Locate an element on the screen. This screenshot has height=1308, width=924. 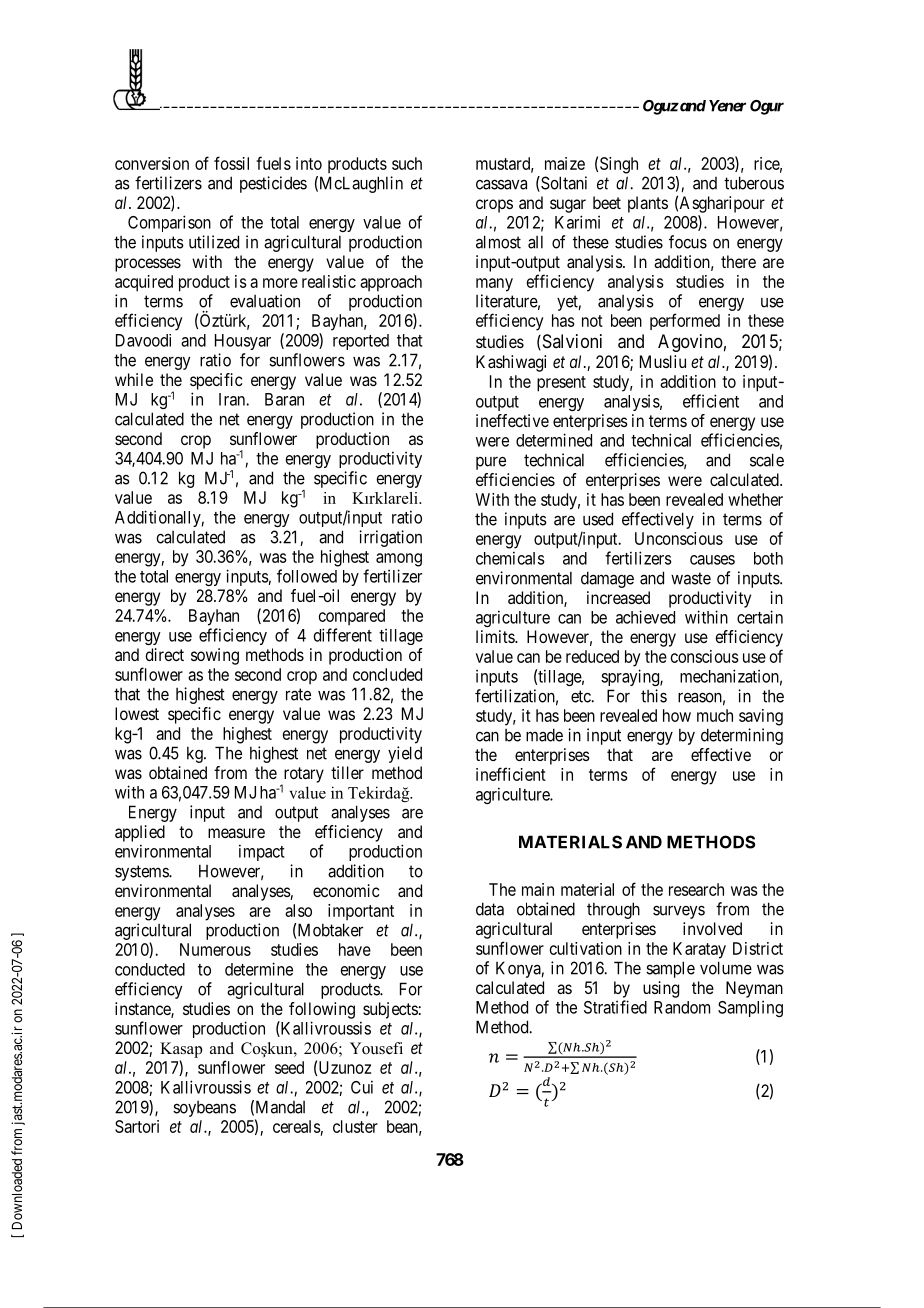
Baran is located at coordinates (284, 399).
